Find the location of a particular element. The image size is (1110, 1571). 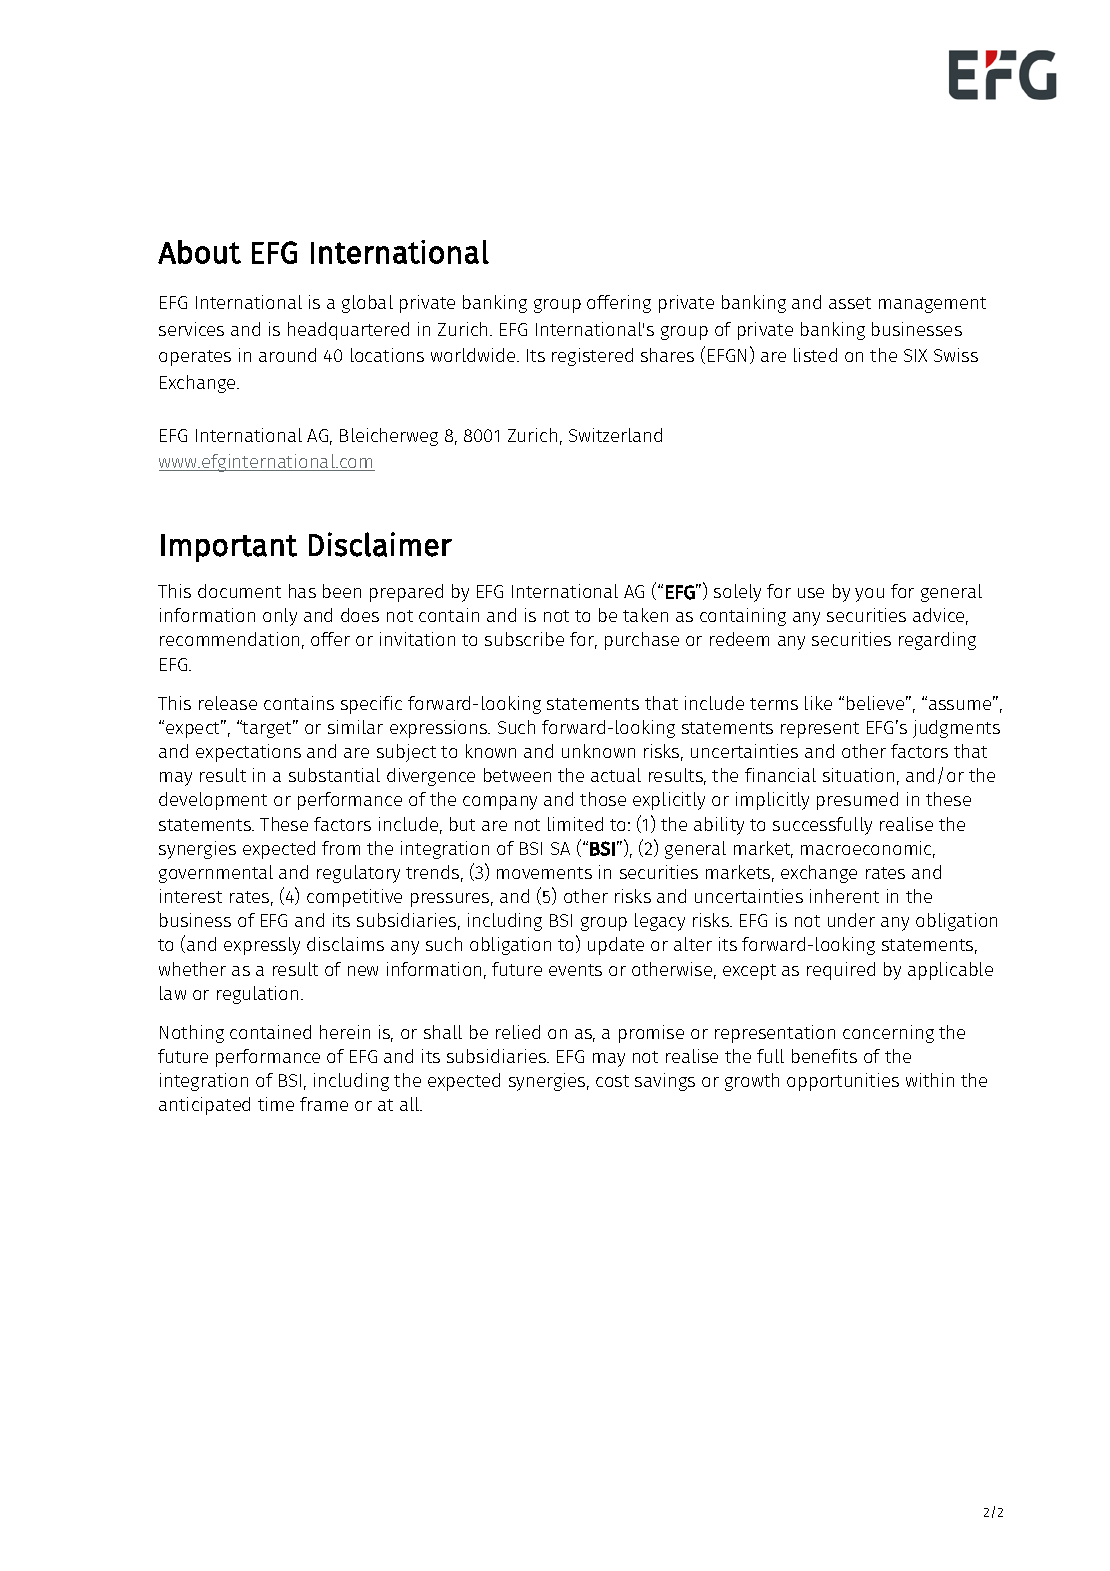

Important is located at coordinates (229, 548).
